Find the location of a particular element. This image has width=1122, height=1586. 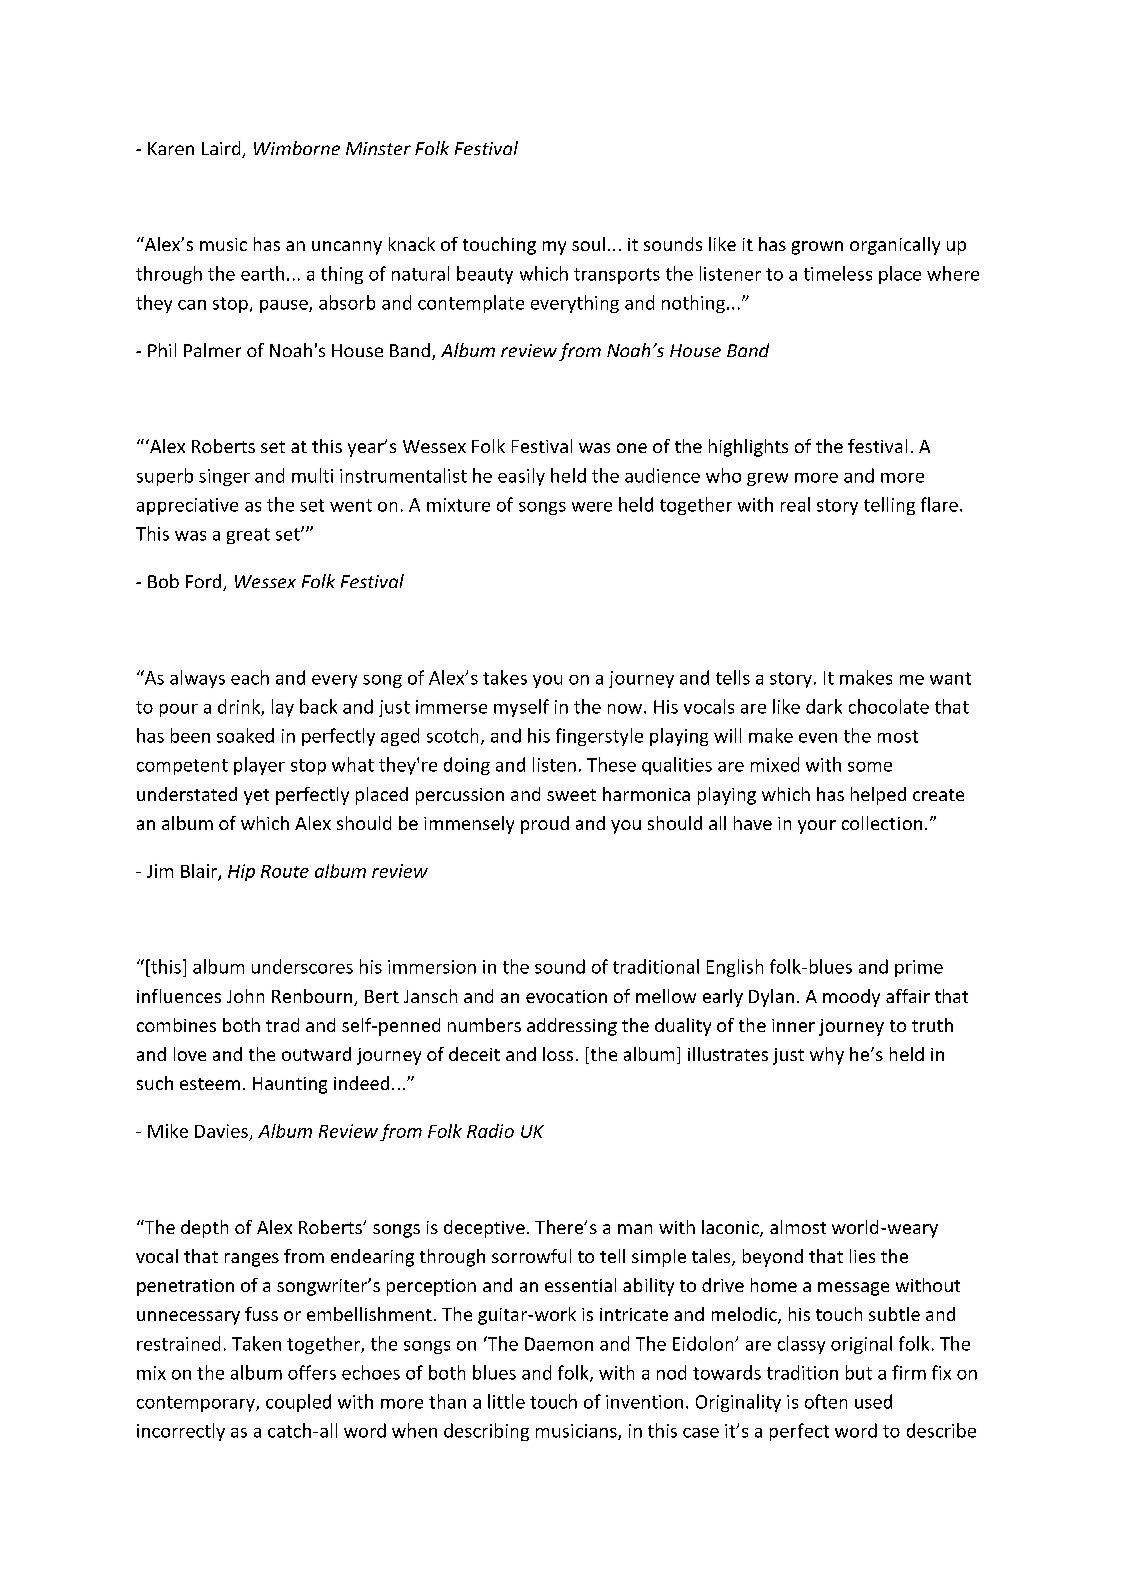

John is located at coordinates (245, 996).
